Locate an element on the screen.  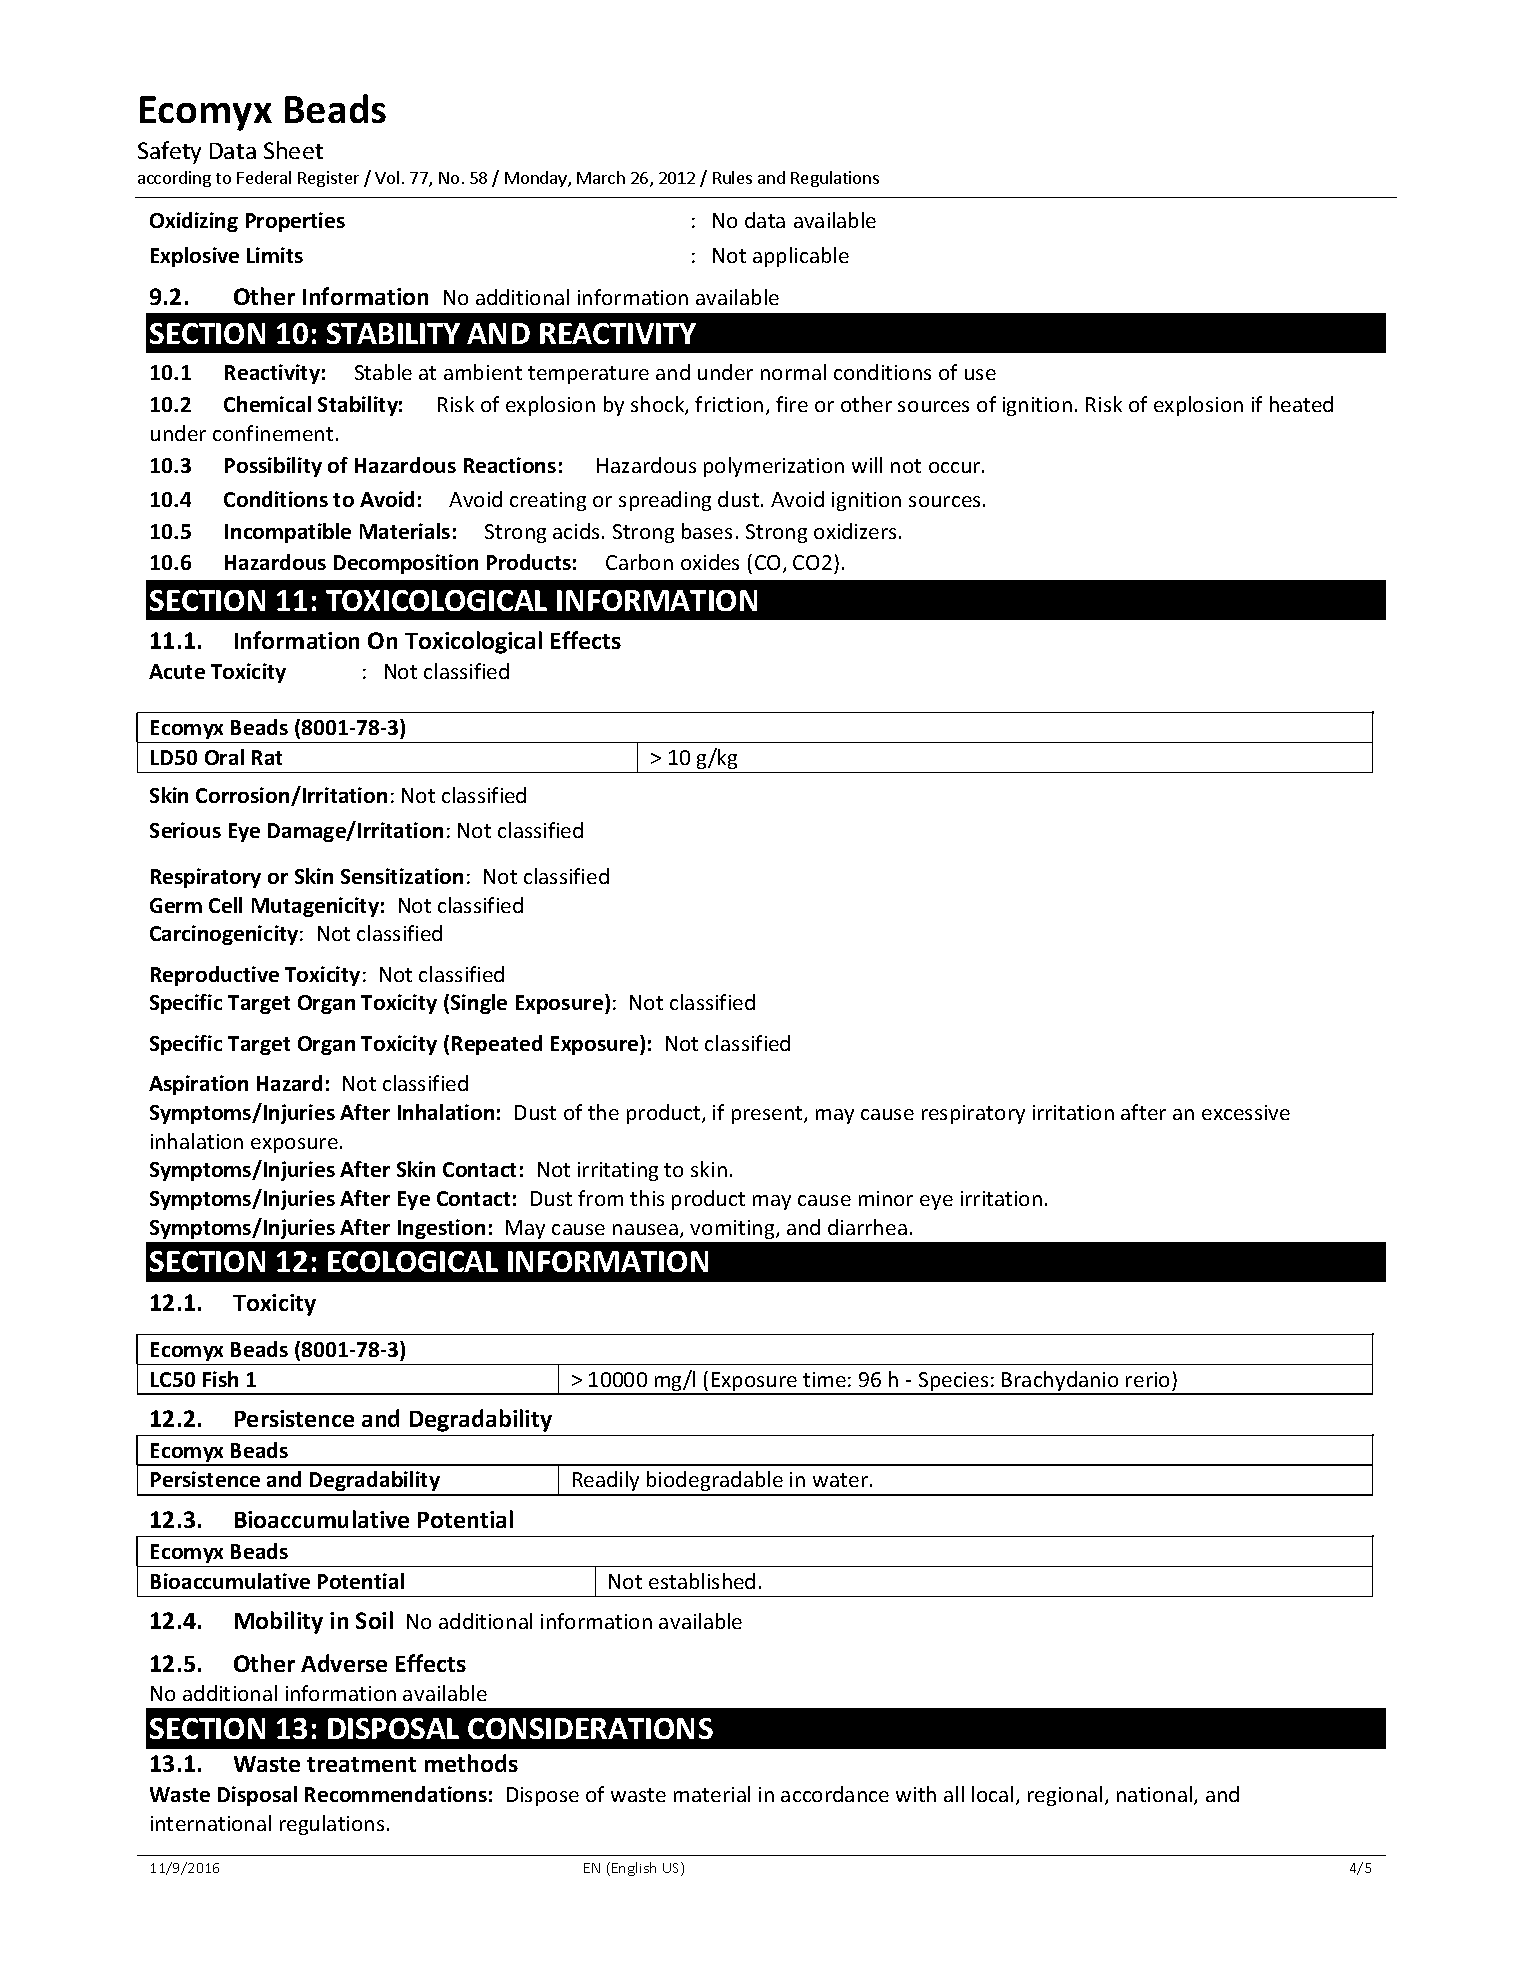
heated is located at coordinates (1301, 404).
